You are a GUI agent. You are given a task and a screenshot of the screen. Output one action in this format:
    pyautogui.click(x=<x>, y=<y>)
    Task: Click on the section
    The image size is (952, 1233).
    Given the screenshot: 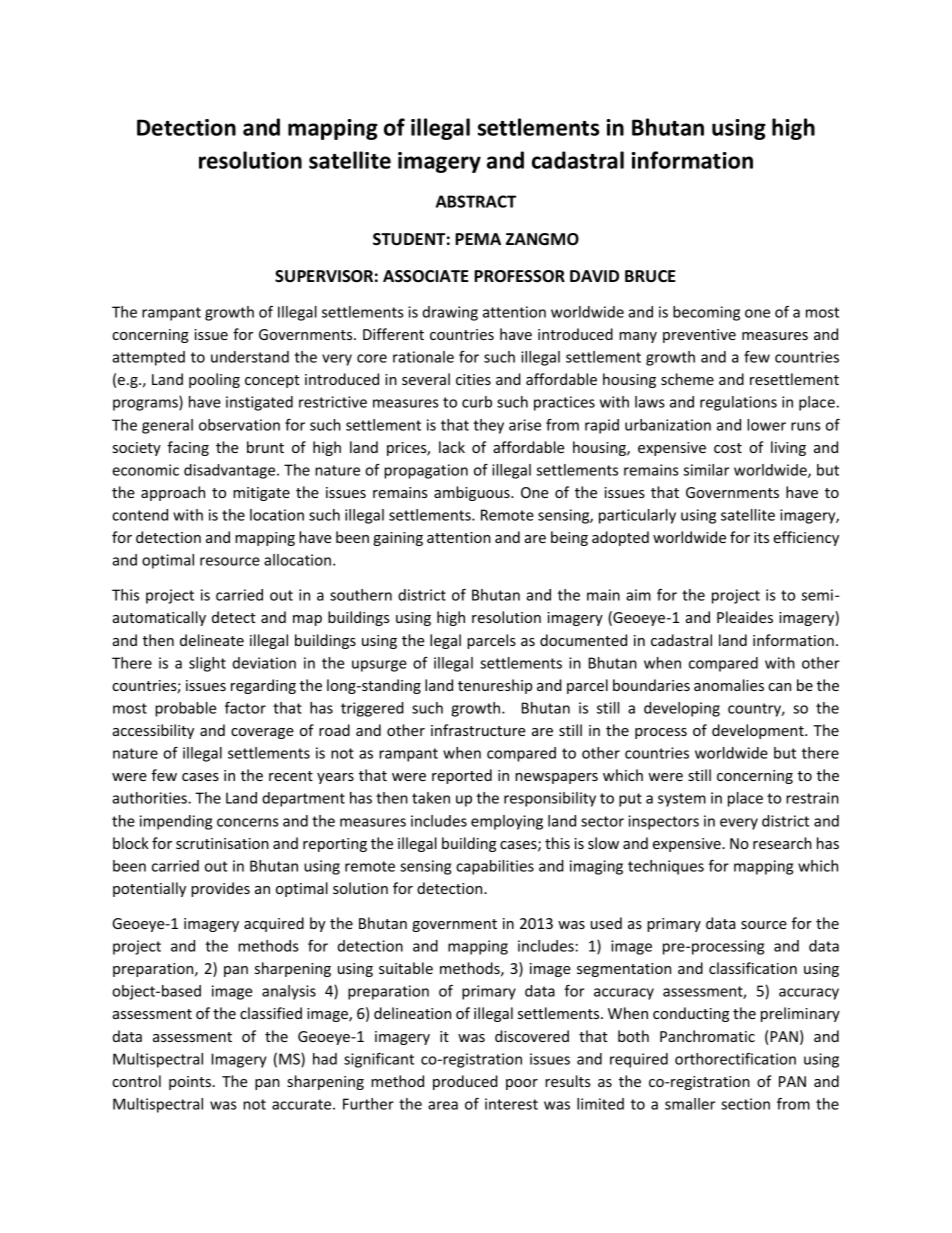 What is the action you would take?
    pyautogui.click(x=745, y=1104)
